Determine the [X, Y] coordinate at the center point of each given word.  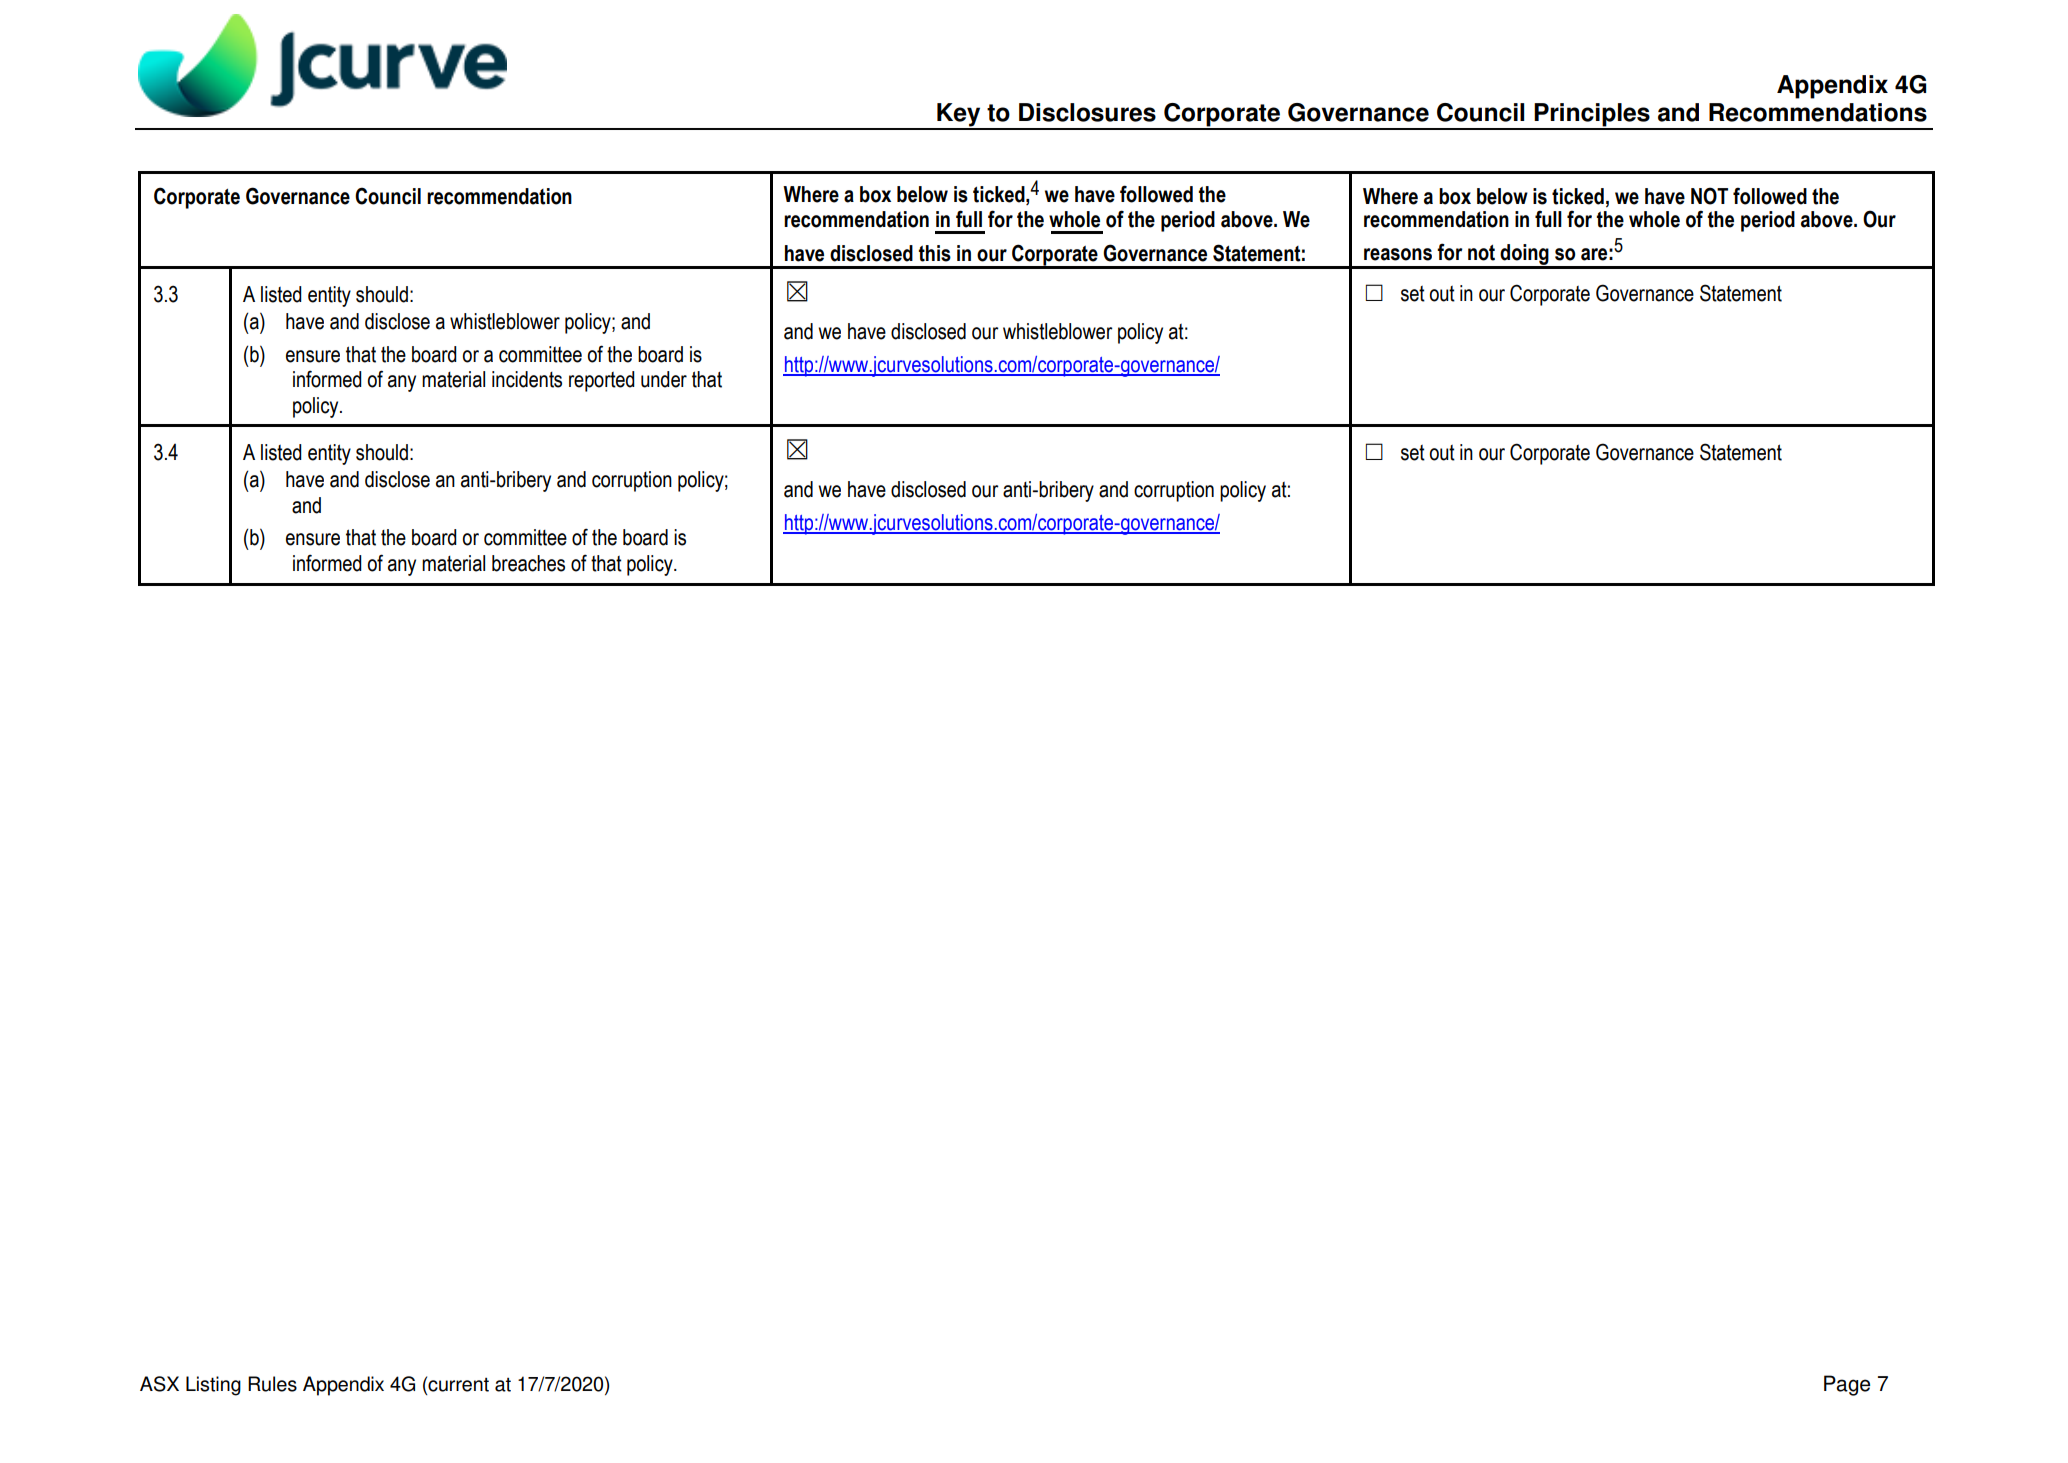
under [664, 379]
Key [959, 116]
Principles [1592, 116]
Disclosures [1087, 112]
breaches [528, 563]
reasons [1398, 254]
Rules [272, 1384]
